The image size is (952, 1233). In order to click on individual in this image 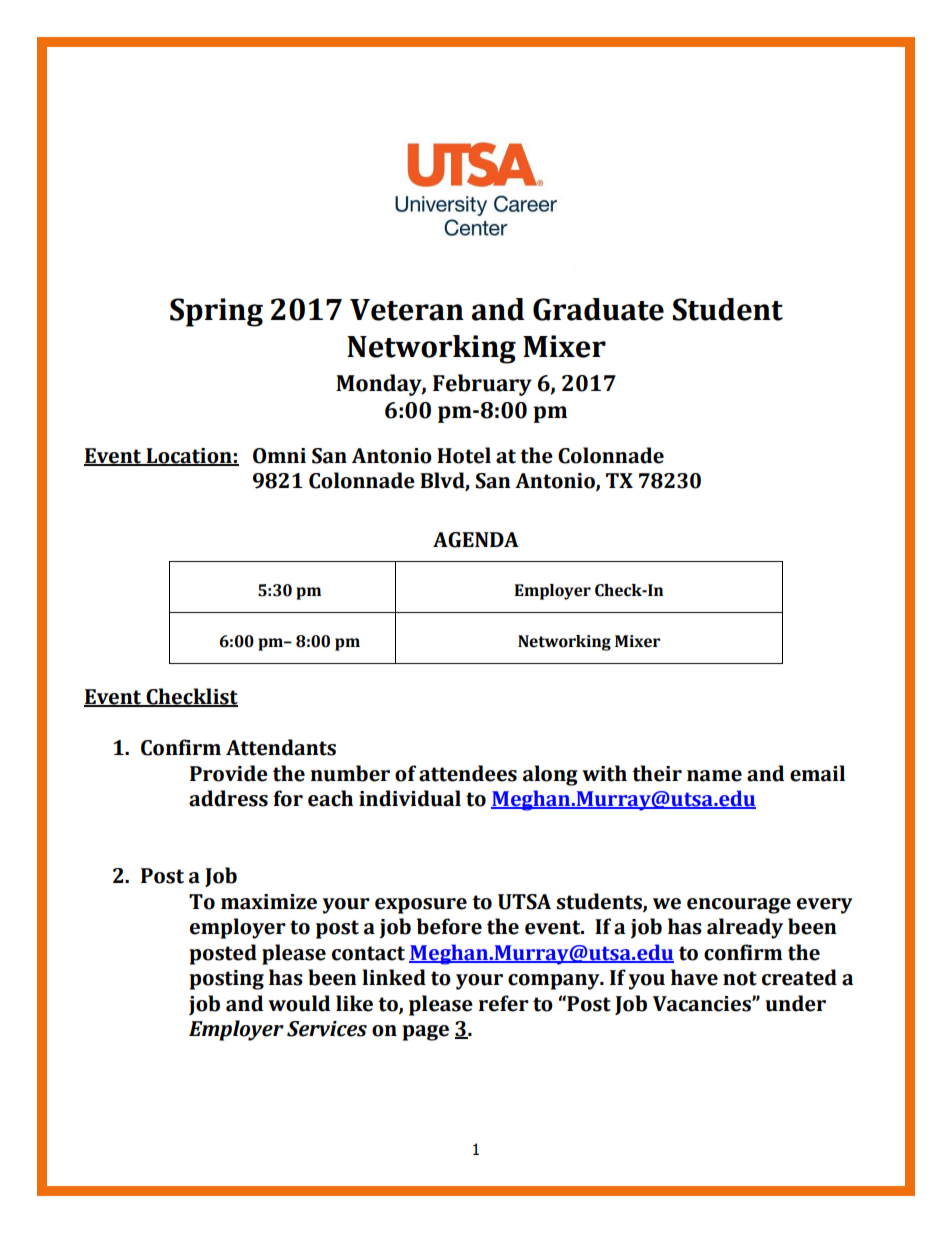, I will do `click(410, 798)`.
